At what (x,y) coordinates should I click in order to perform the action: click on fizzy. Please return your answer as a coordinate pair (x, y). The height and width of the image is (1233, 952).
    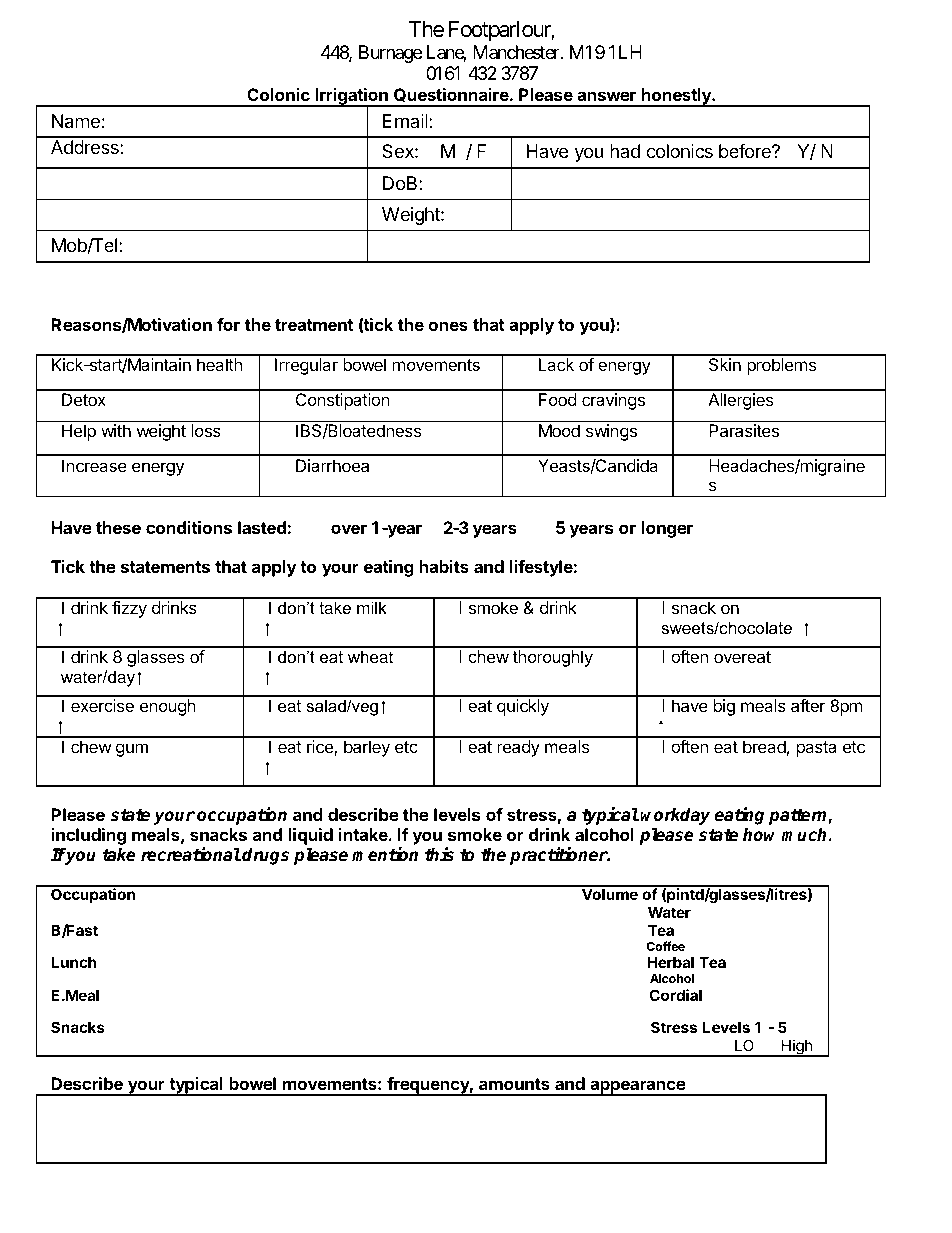
    Looking at the image, I should click on (129, 609).
